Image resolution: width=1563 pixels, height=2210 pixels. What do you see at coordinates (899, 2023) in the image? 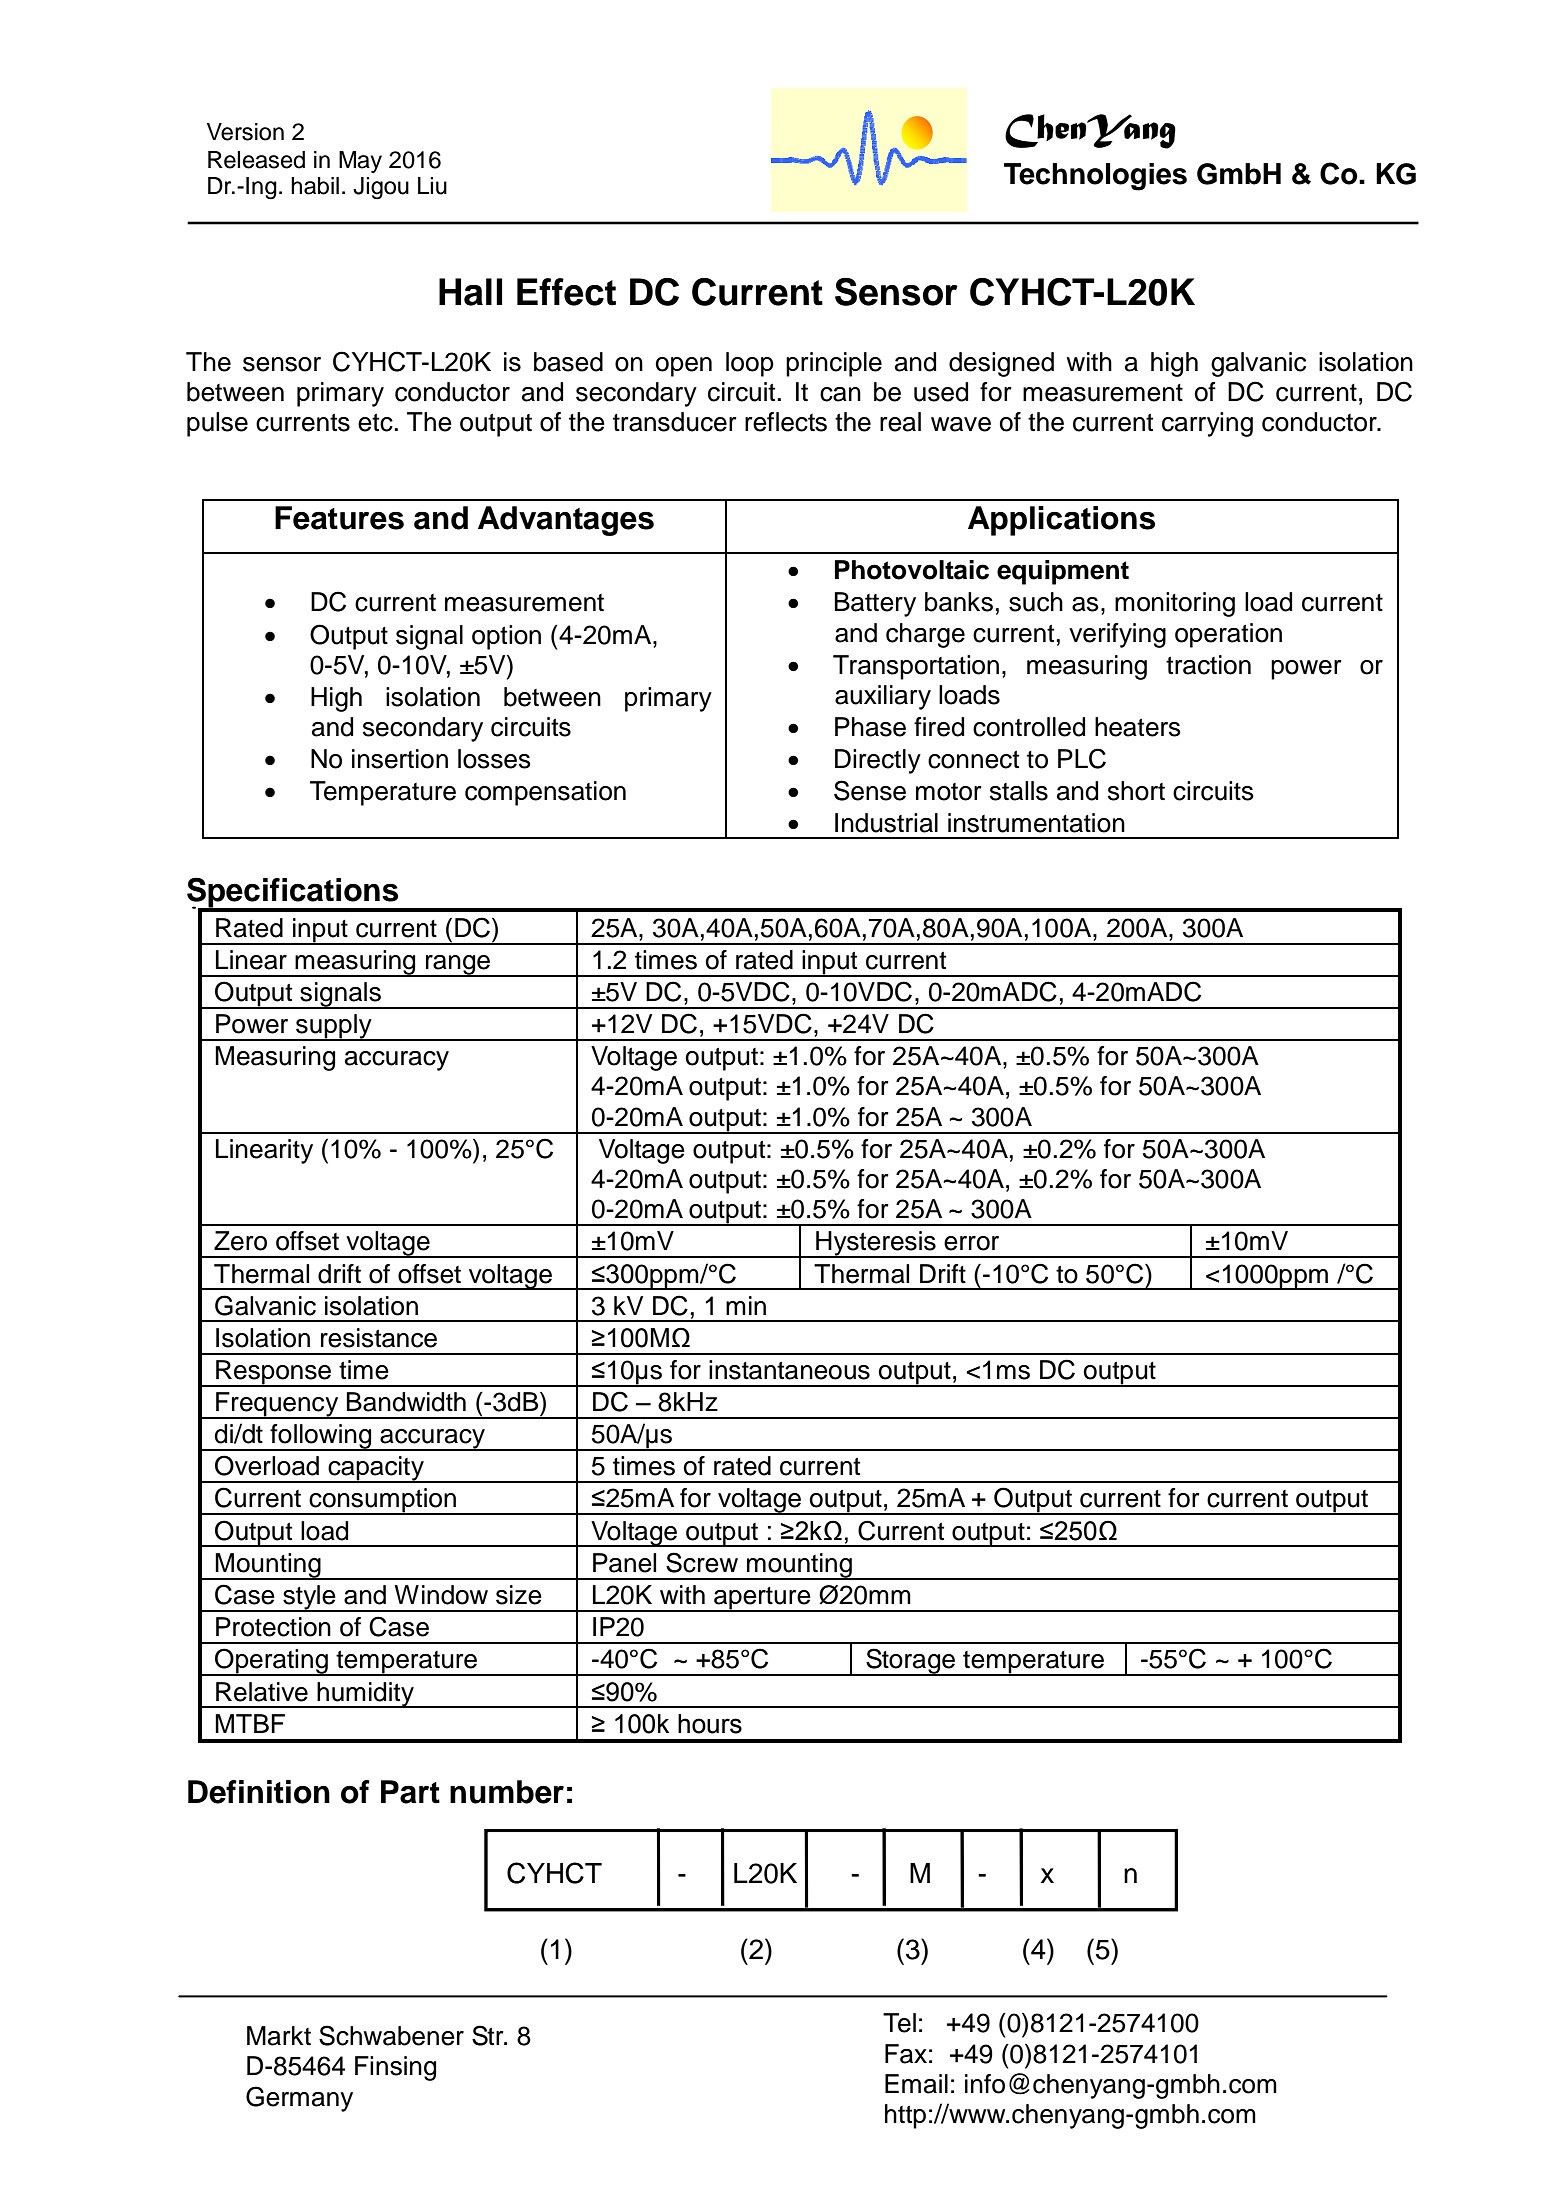
I see `Tel` at bounding box center [899, 2023].
